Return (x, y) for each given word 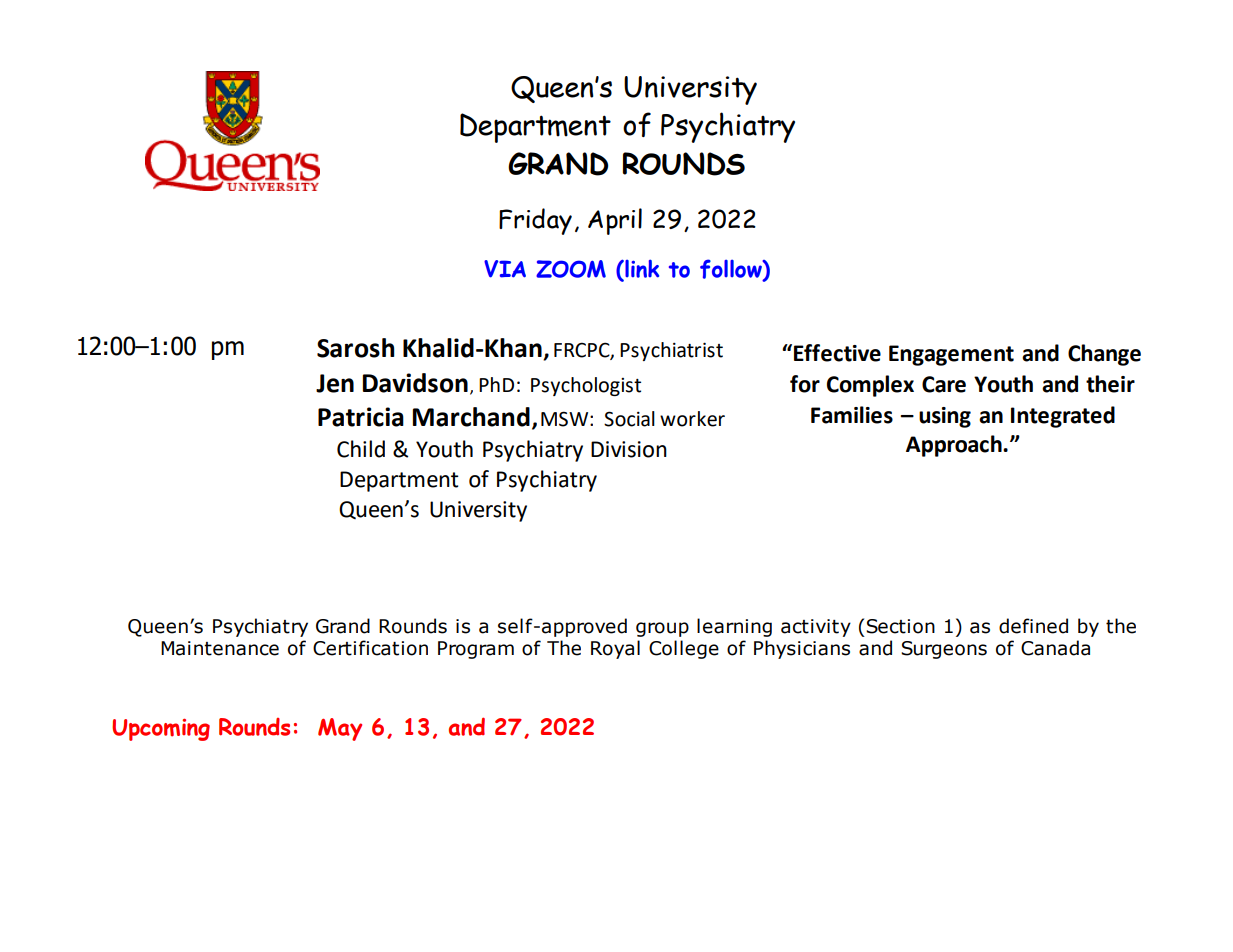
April (615, 221)
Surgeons (944, 650)
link (641, 269)
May (340, 729)
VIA (505, 269)
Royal (615, 649)
